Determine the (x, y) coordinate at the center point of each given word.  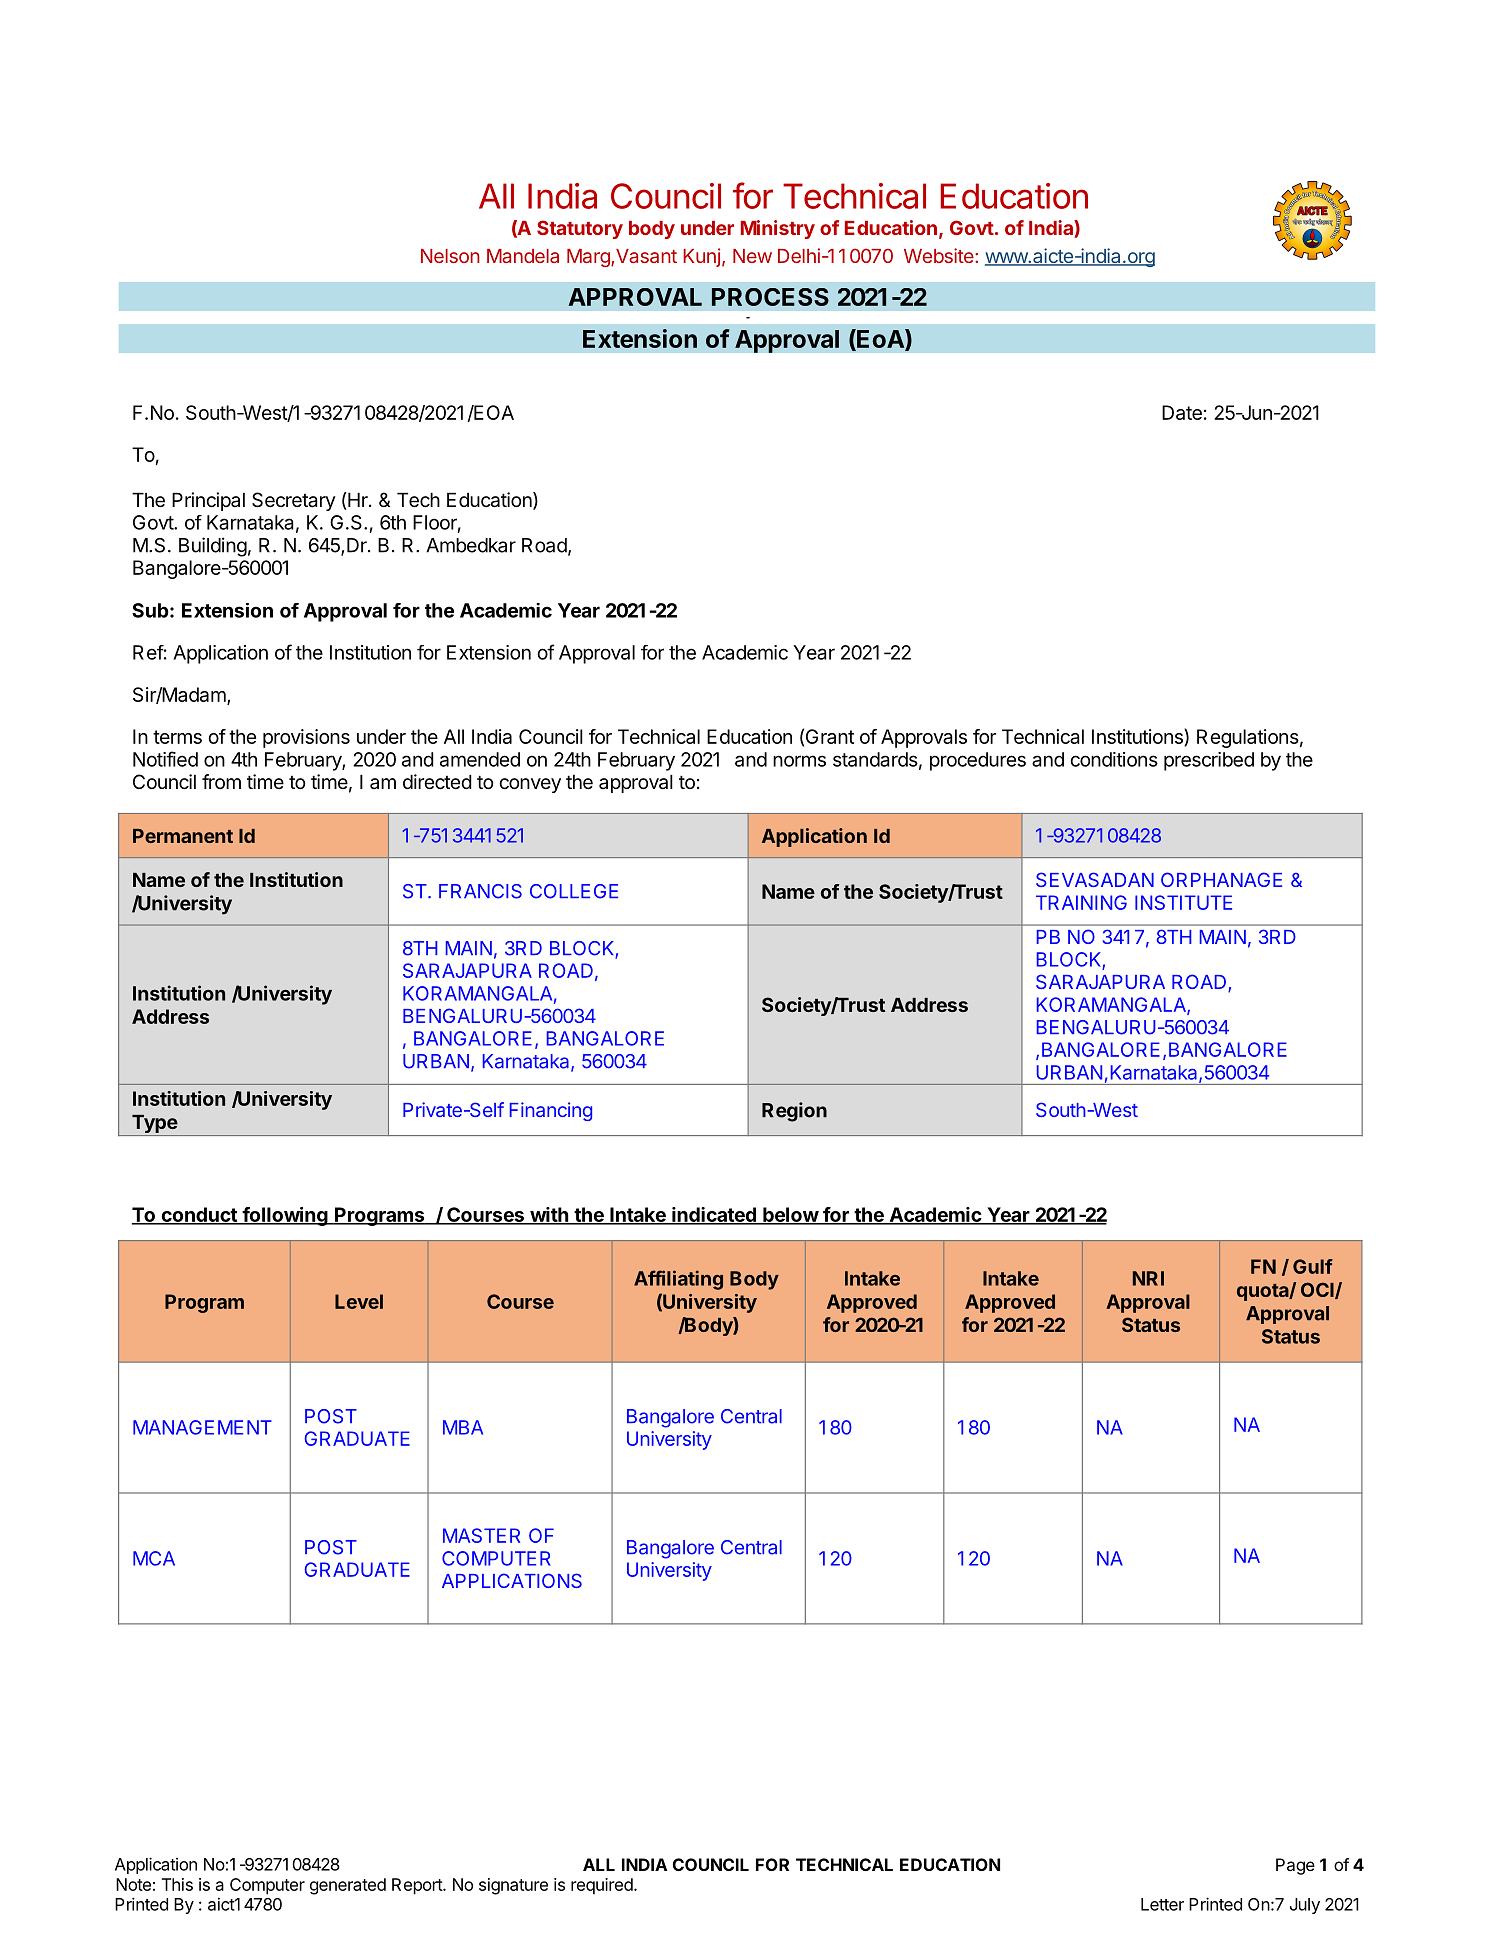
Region (794, 1112)
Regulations (1248, 738)
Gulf (1313, 1266)
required (602, 1886)
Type (154, 1125)
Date (1182, 412)
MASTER (481, 1535)
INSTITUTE (1183, 902)
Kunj (701, 257)
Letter (1162, 1904)
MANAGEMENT (202, 1427)
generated (348, 1886)
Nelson (450, 256)
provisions (306, 738)
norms (799, 761)
